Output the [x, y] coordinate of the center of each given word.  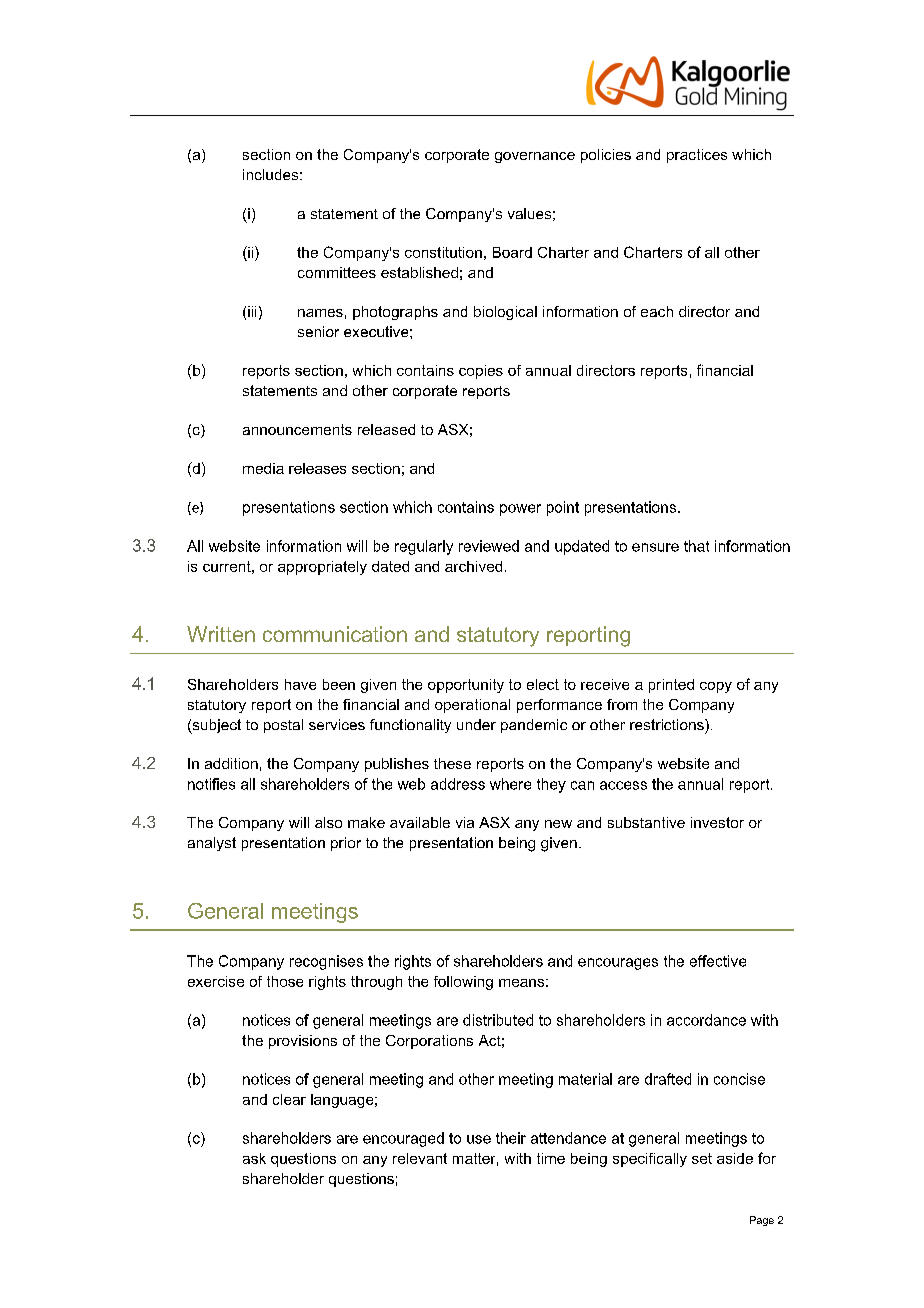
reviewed [489, 546]
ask [254, 1158]
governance [535, 157]
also [328, 822]
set [702, 1158]
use [479, 1139]
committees [337, 272]
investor [717, 822]
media [263, 468]
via [465, 822]
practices [697, 156]
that [696, 546]
